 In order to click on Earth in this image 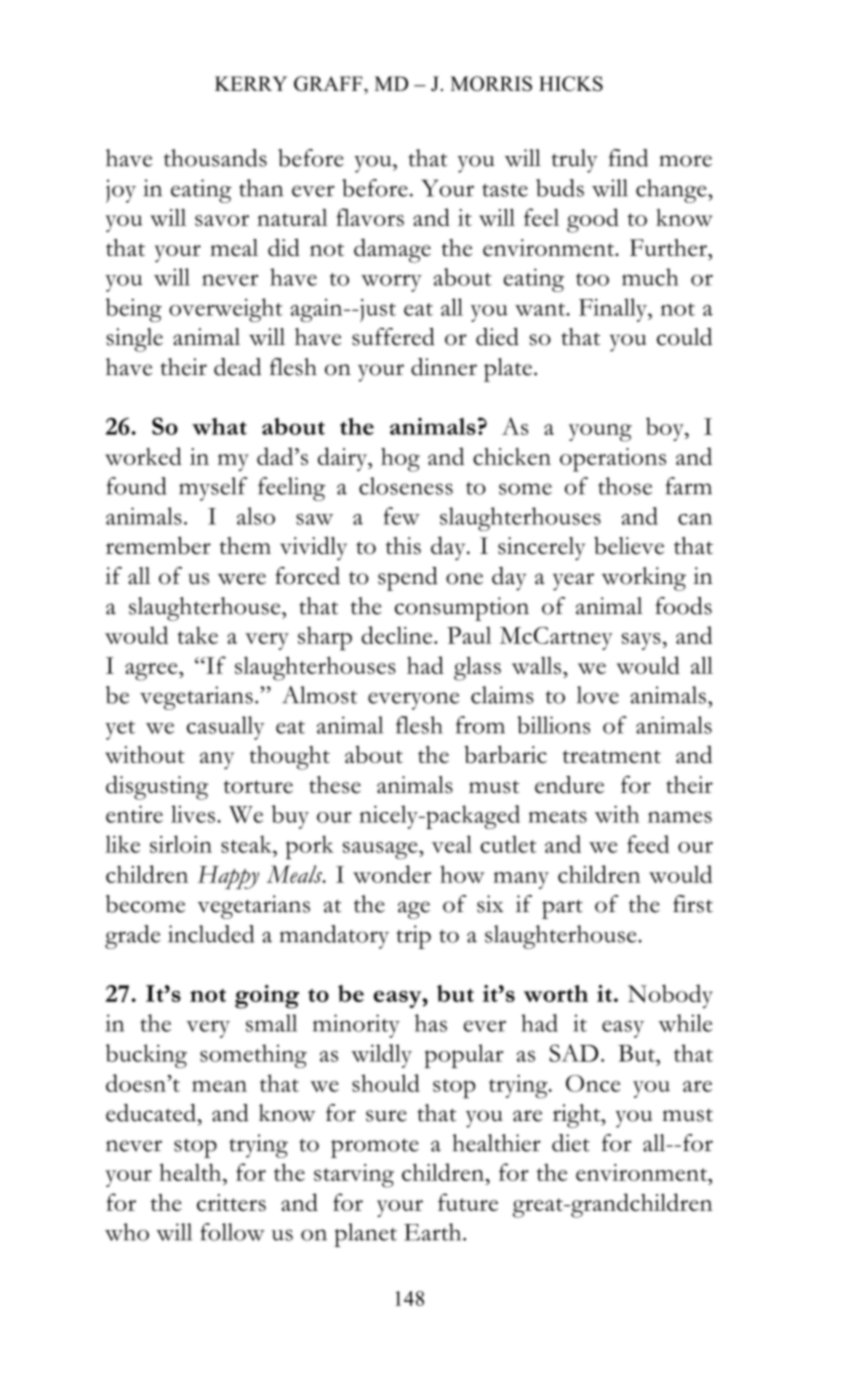, I will do `click(434, 1232)`.
